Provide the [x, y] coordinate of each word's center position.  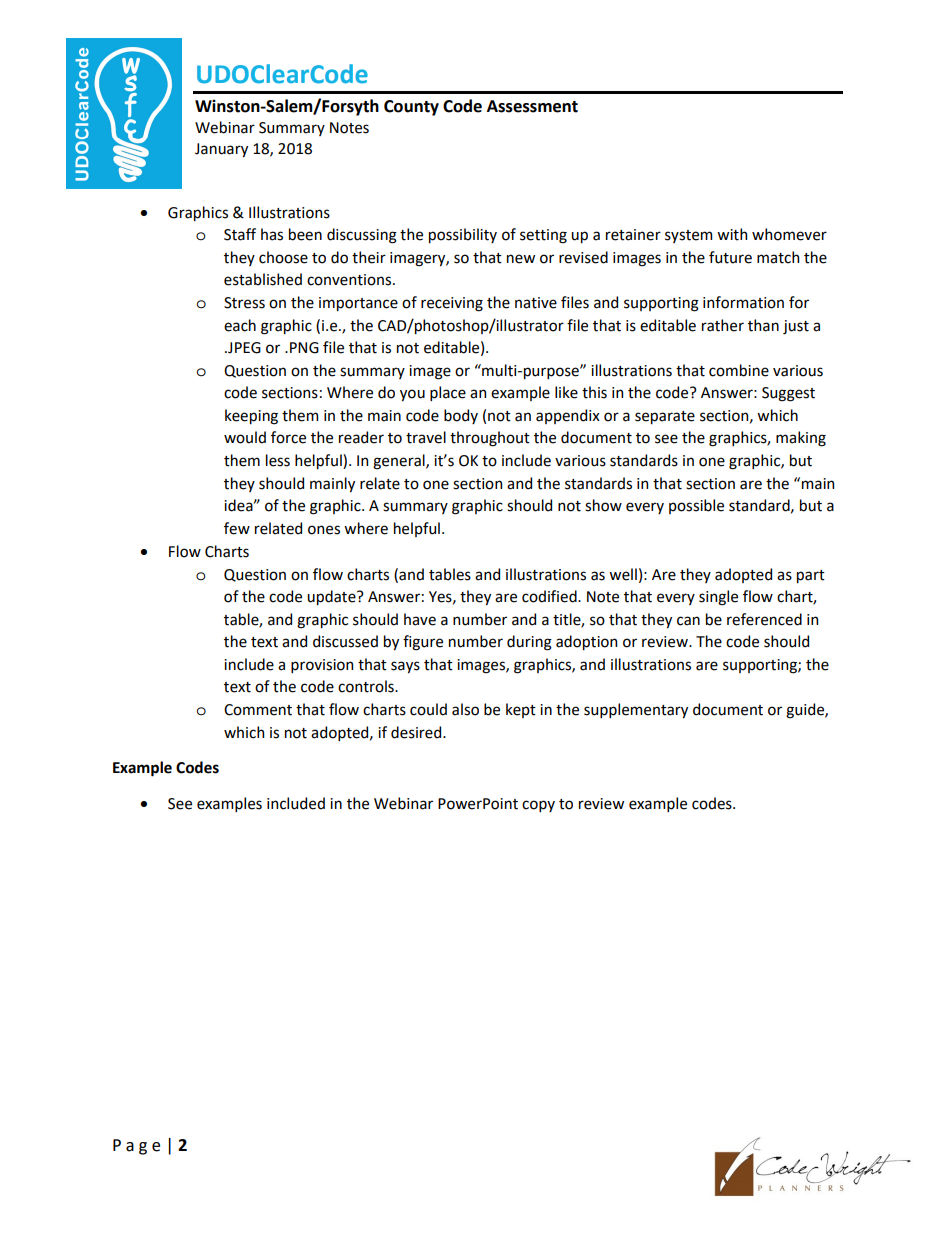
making [801, 439]
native [536, 303]
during [529, 643]
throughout [490, 439]
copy [538, 806]
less [278, 460]
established [263, 279]
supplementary [636, 710]
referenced [764, 619]
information [743, 302]
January [221, 150]
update [332, 597]
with [732, 234]
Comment [258, 710]
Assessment [532, 106]
